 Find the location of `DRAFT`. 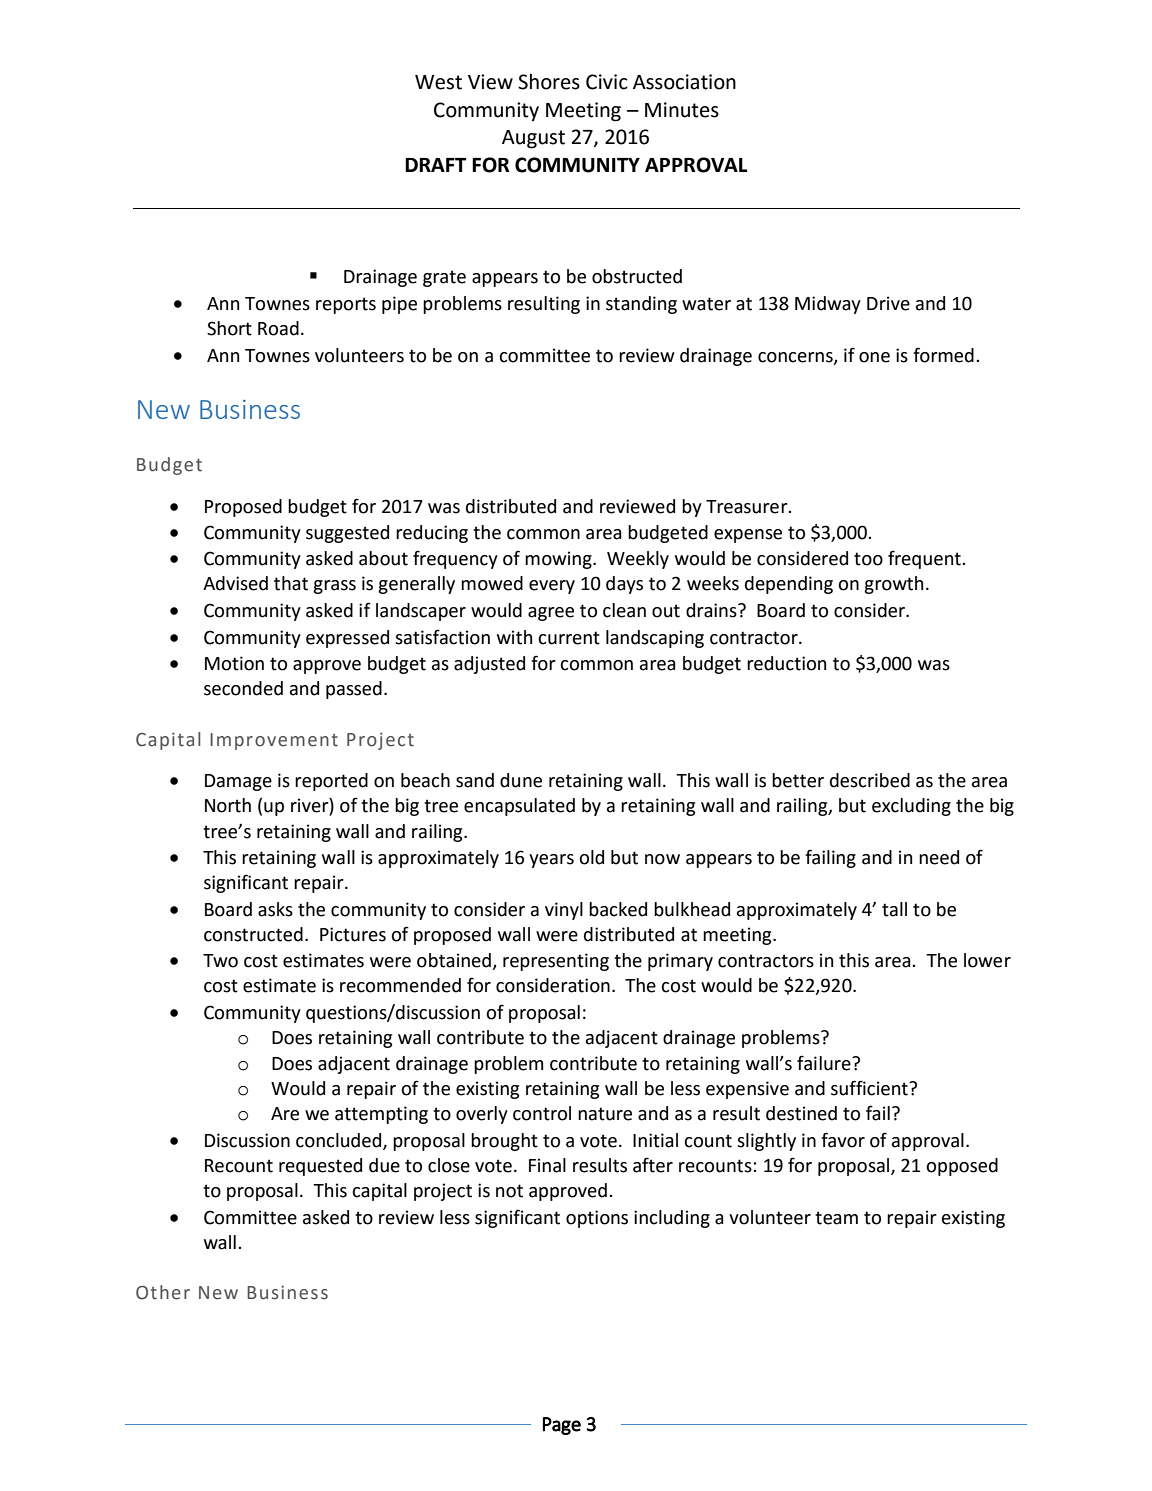

DRAFT is located at coordinates (435, 165).
